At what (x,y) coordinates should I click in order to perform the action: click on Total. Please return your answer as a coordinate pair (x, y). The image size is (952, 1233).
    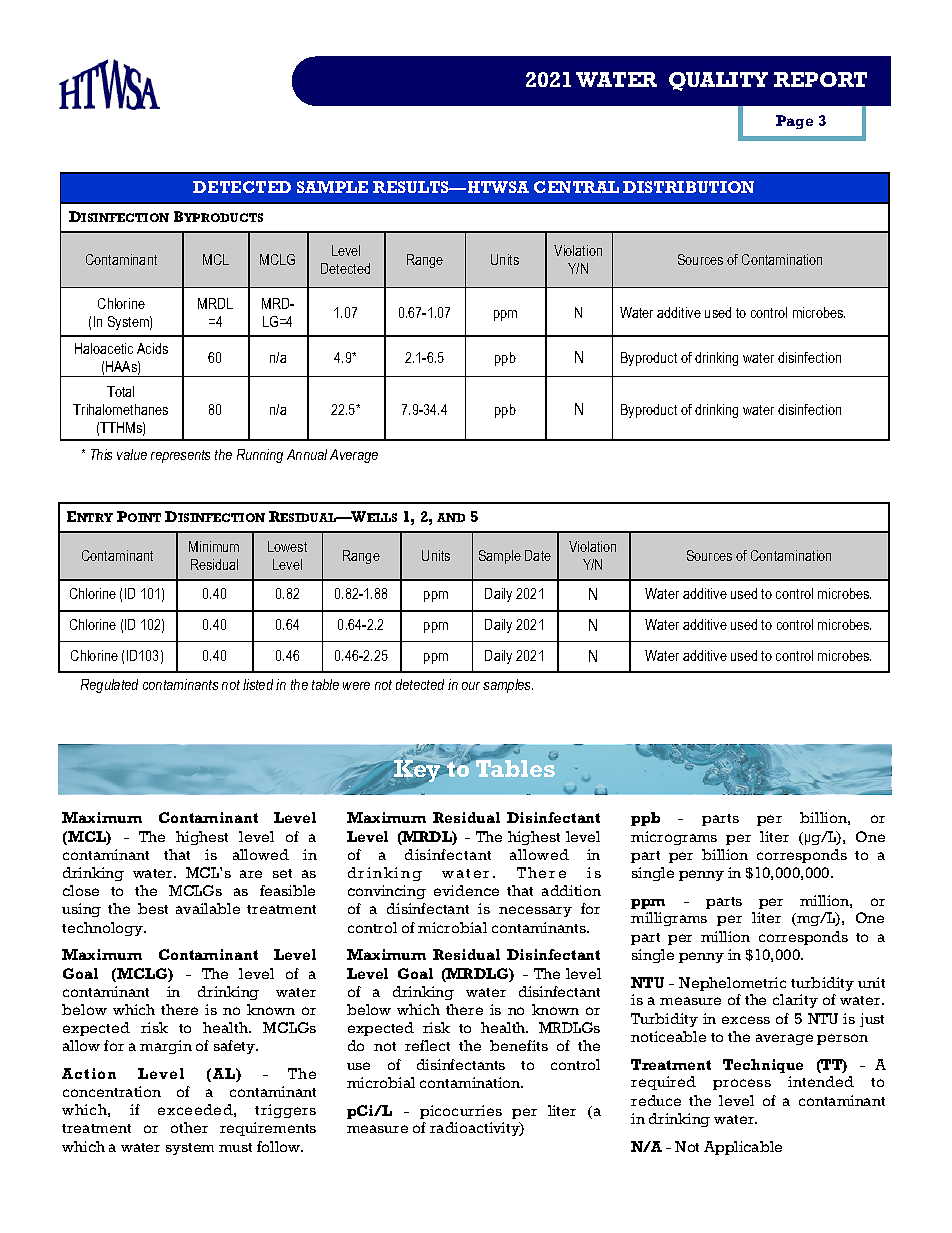
    Looking at the image, I should click on (120, 391).
